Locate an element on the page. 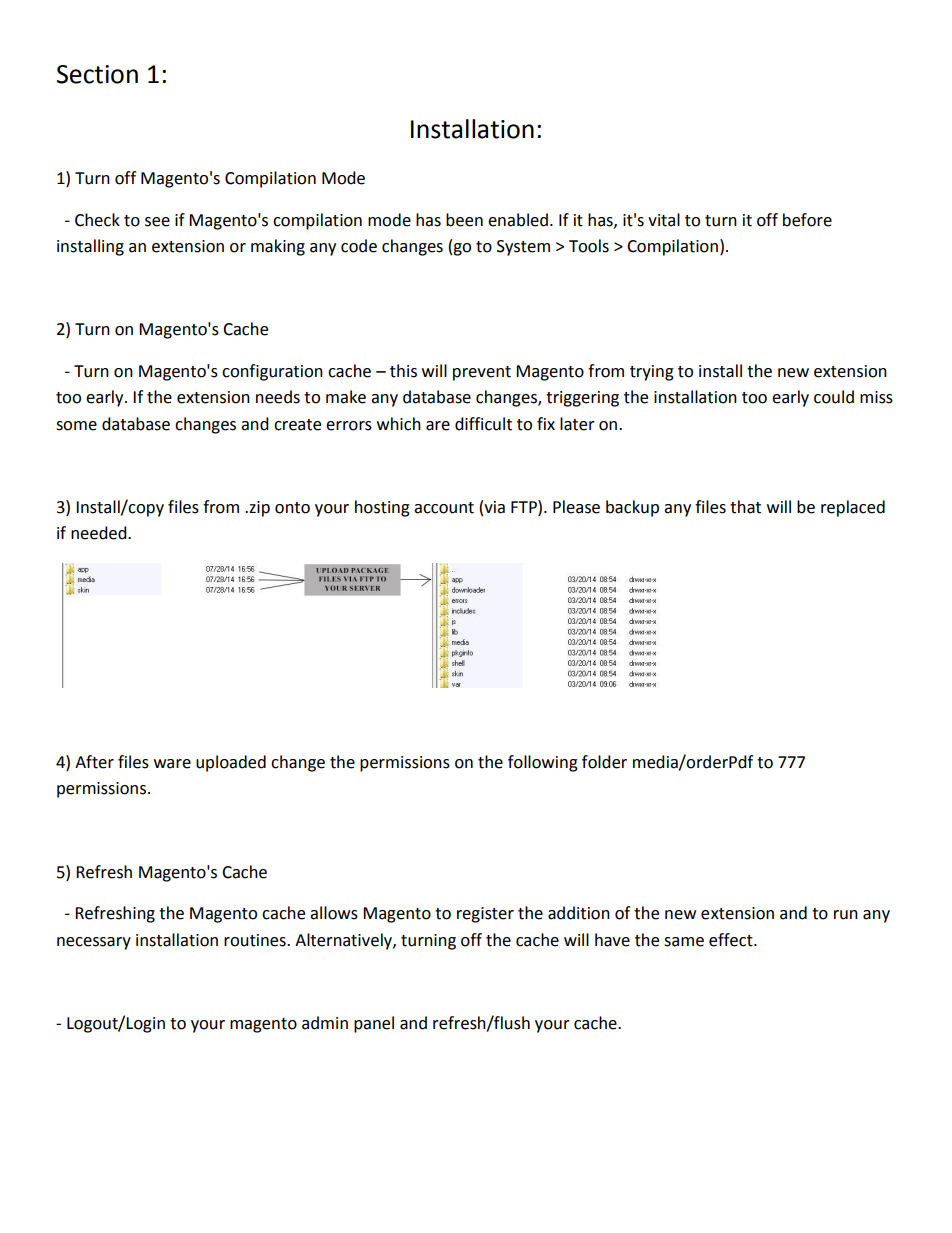 This image has height=1233, width=952. System is located at coordinates (523, 248).
